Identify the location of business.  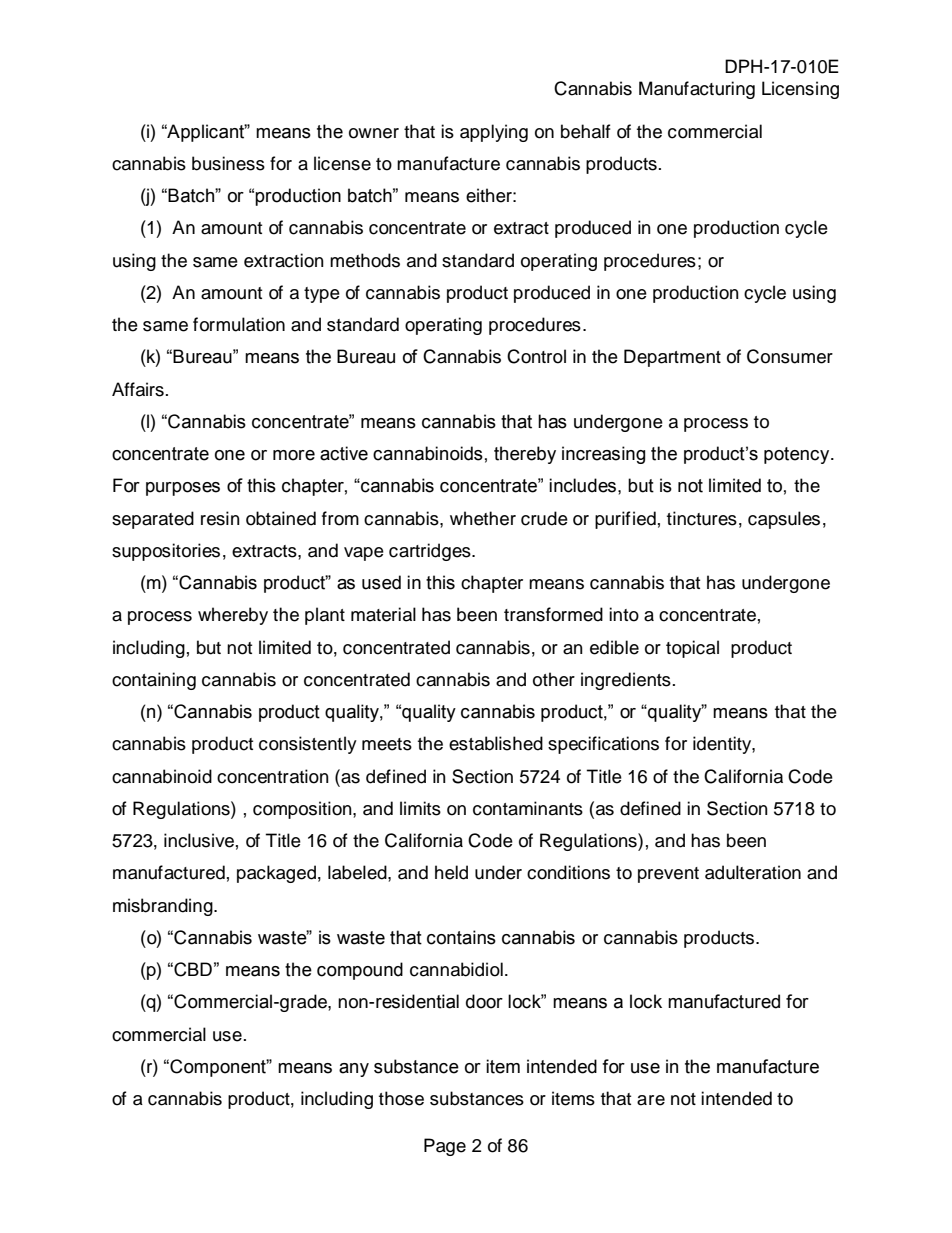
(228, 163).
